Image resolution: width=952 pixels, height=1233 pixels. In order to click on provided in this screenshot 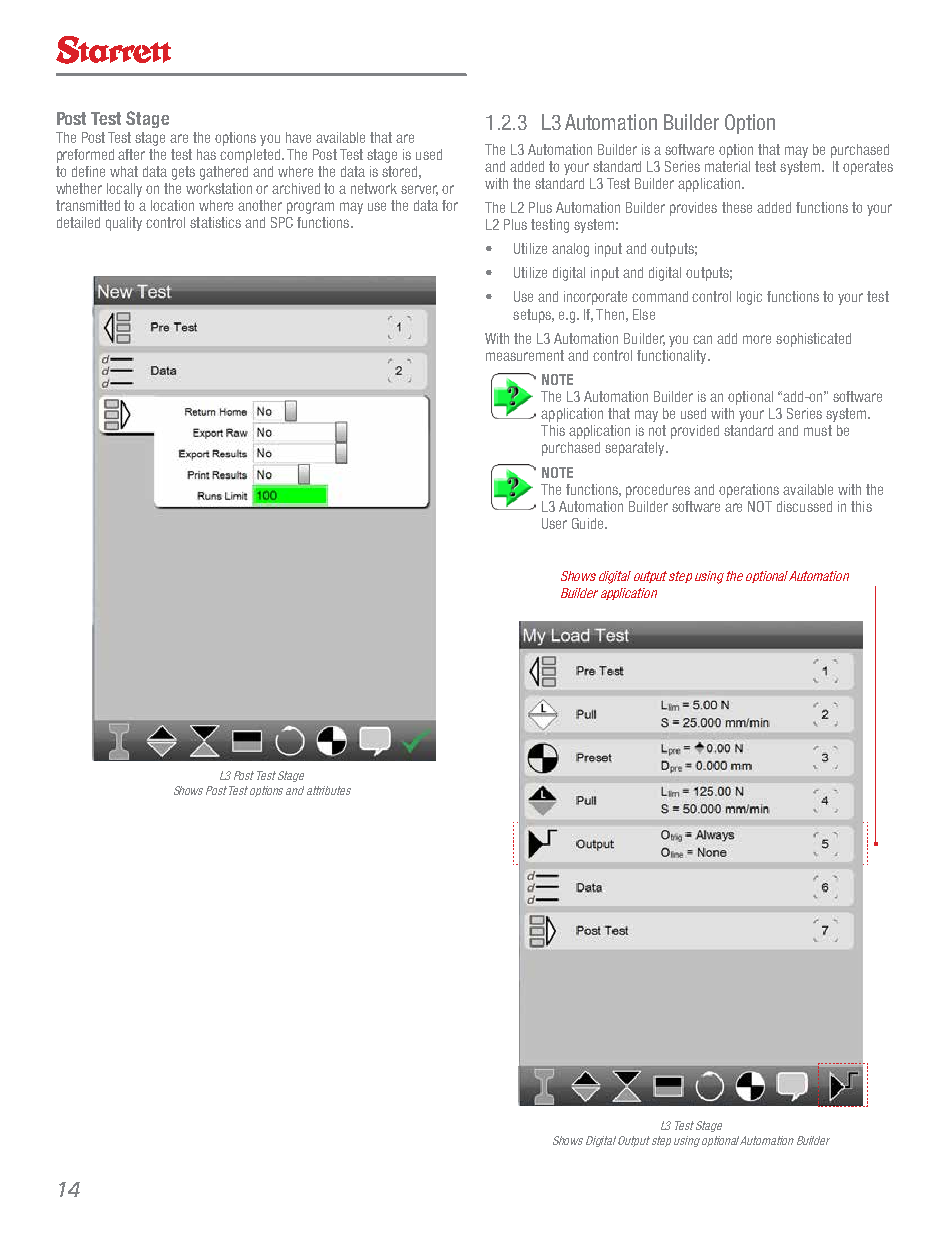, I will do `click(695, 432)`.
